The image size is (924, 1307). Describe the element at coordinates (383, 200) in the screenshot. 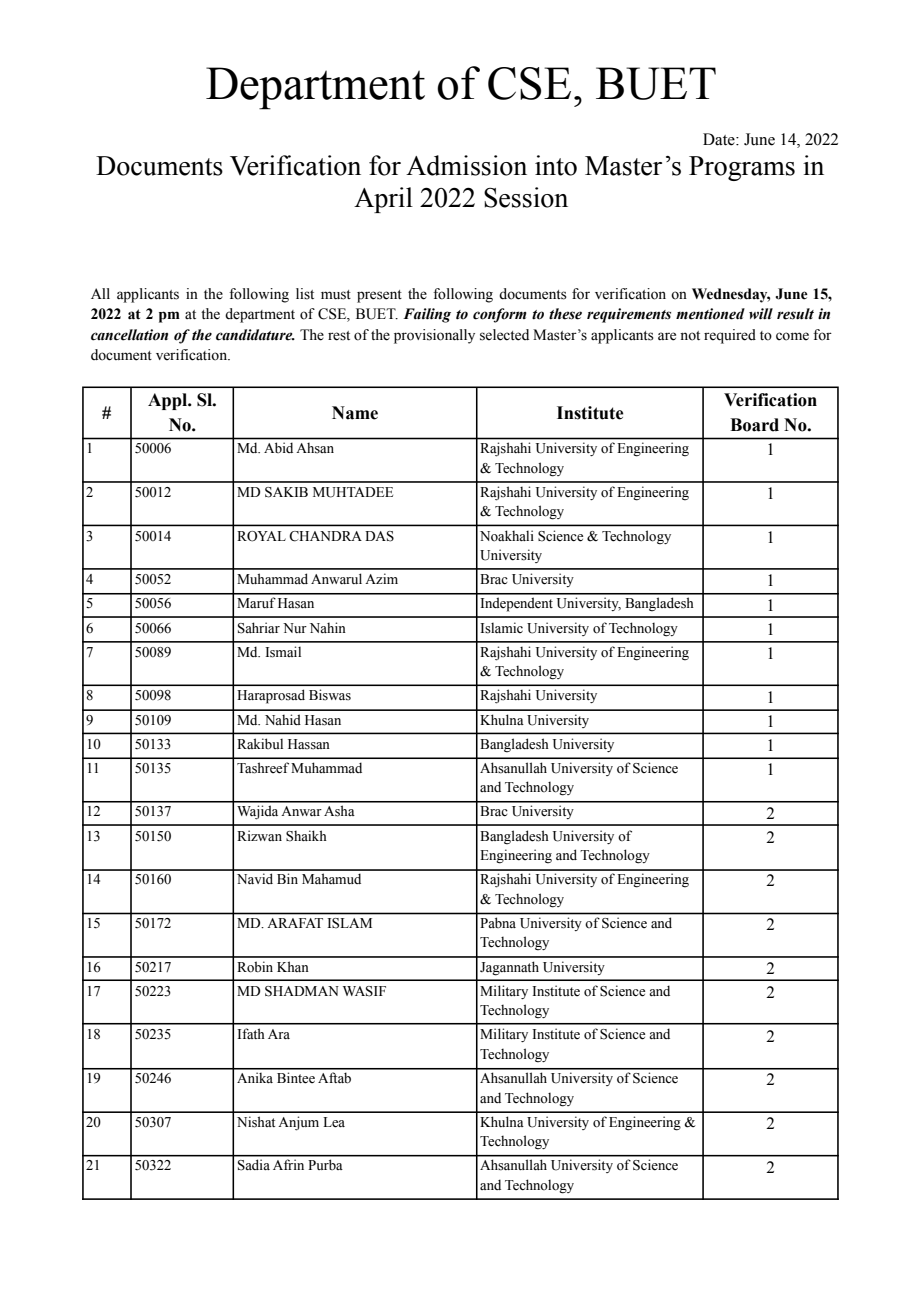

I see `April` at that location.
